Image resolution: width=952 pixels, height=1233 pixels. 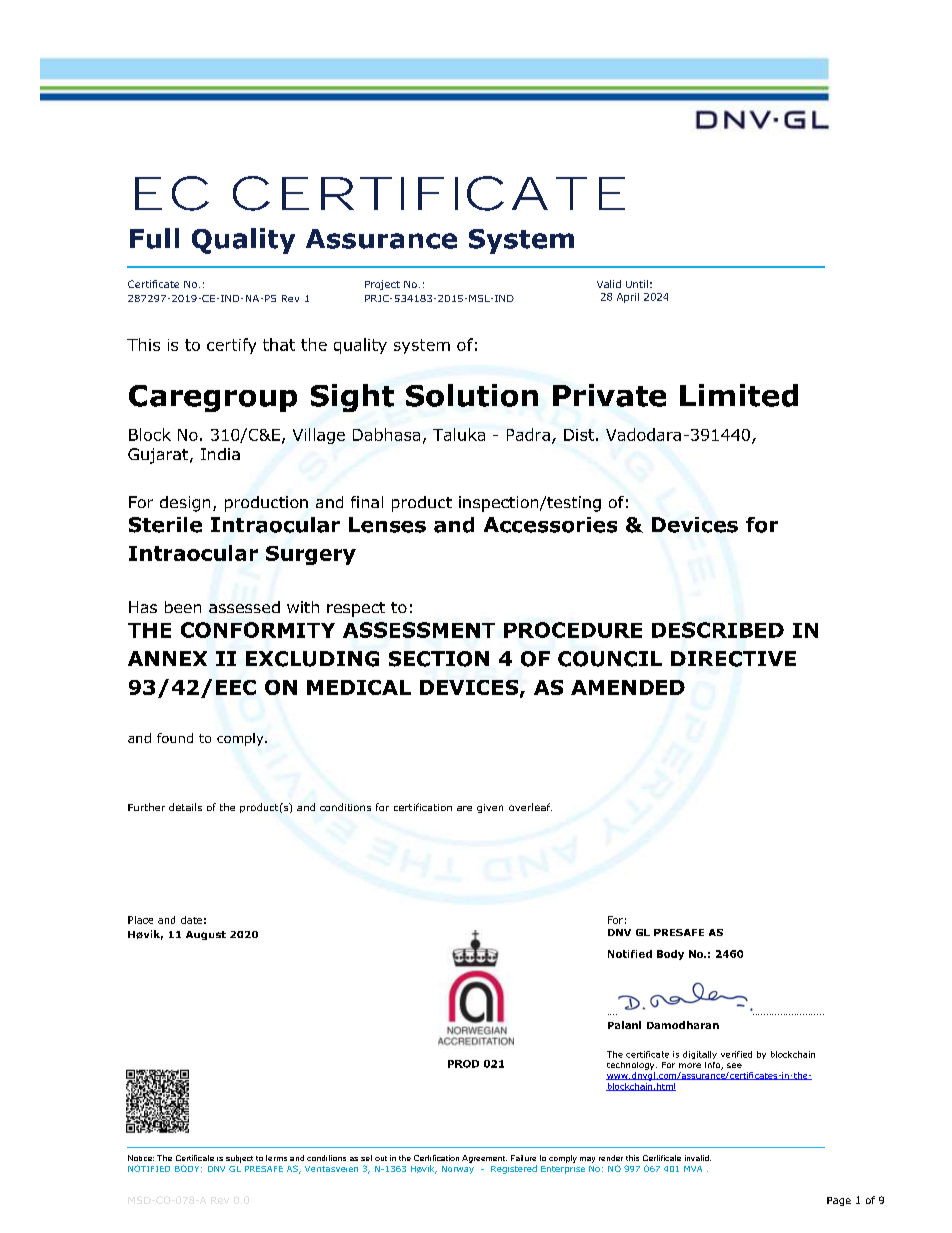 What do you see at coordinates (206, 935) in the document?
I see `August` at bounding box center [206, 935].
